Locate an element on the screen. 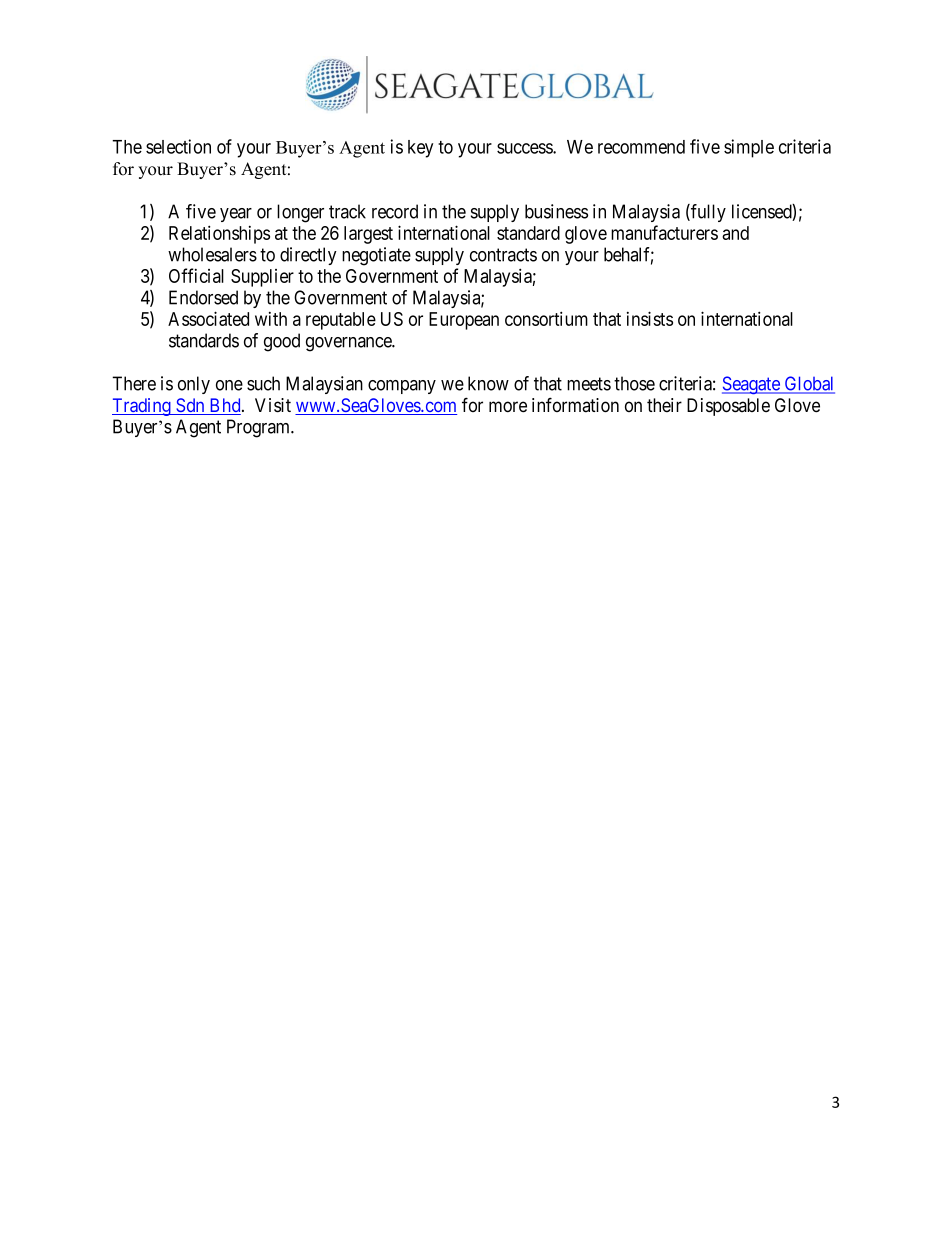  more is located at coordinates (508, 407).
